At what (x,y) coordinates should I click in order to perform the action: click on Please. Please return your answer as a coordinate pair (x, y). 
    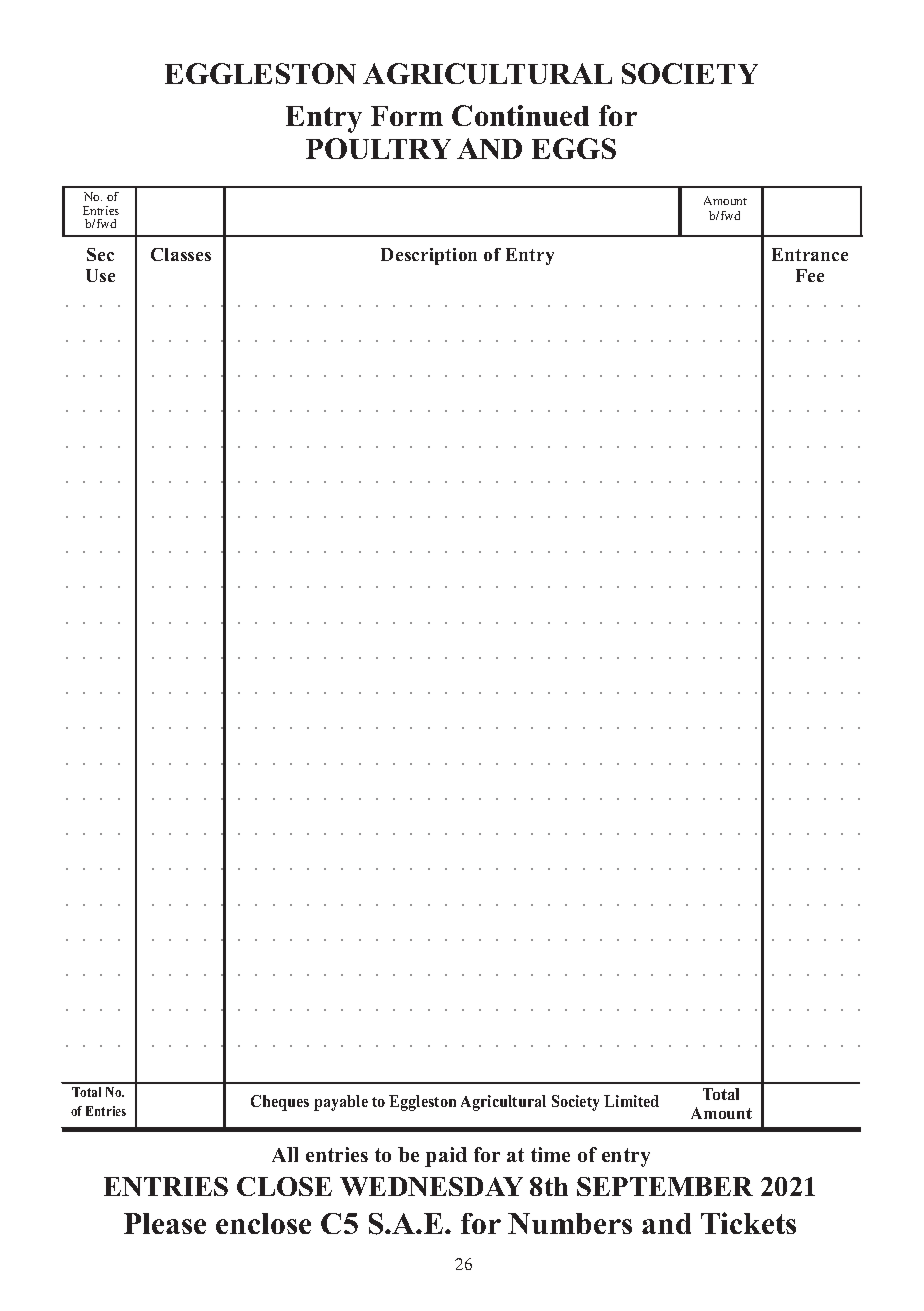
    Looking at the image, I should click on (165, 1223).
